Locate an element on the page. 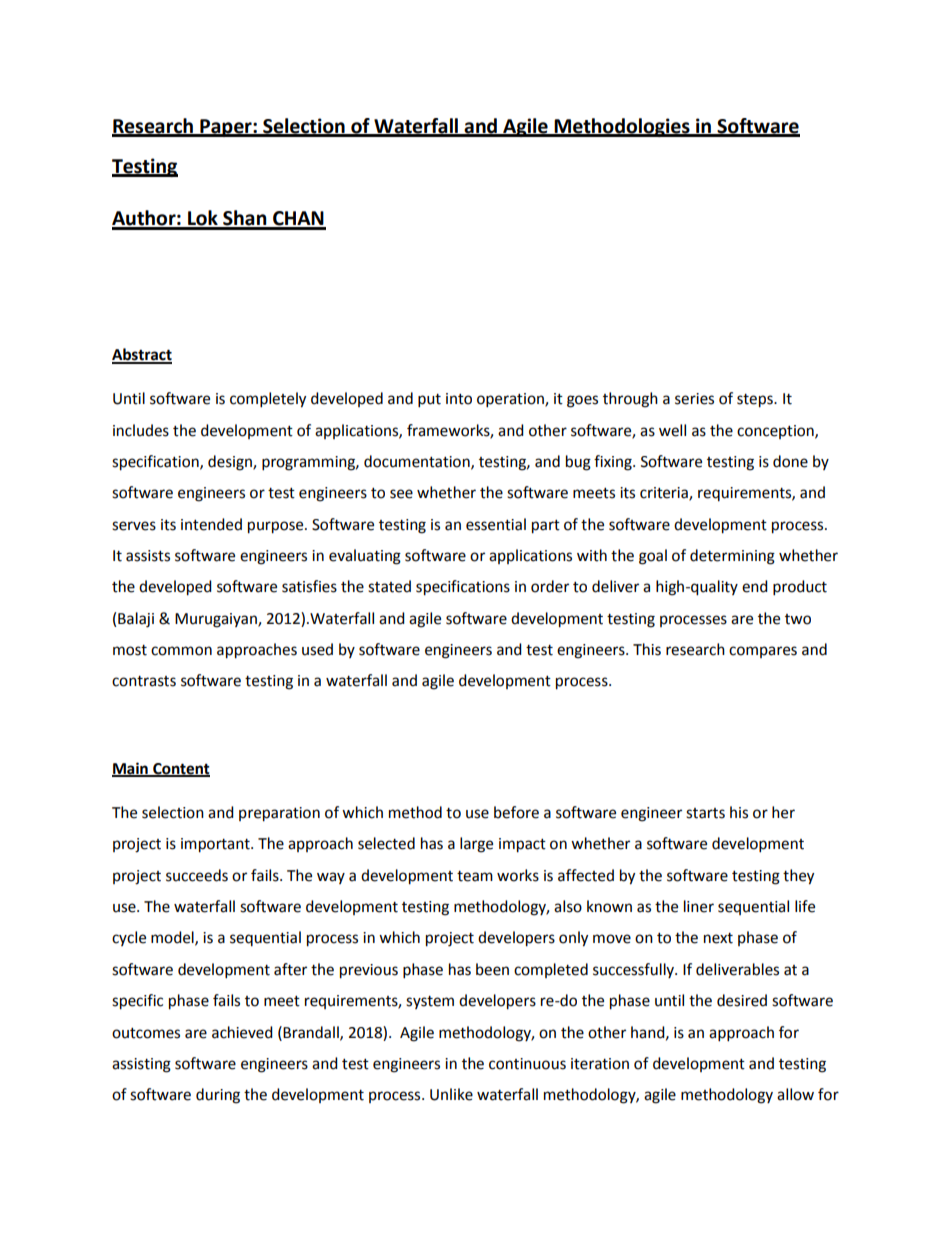 The height and width of the document is (1233, 952). stated is located at coordinates (389, 586).
